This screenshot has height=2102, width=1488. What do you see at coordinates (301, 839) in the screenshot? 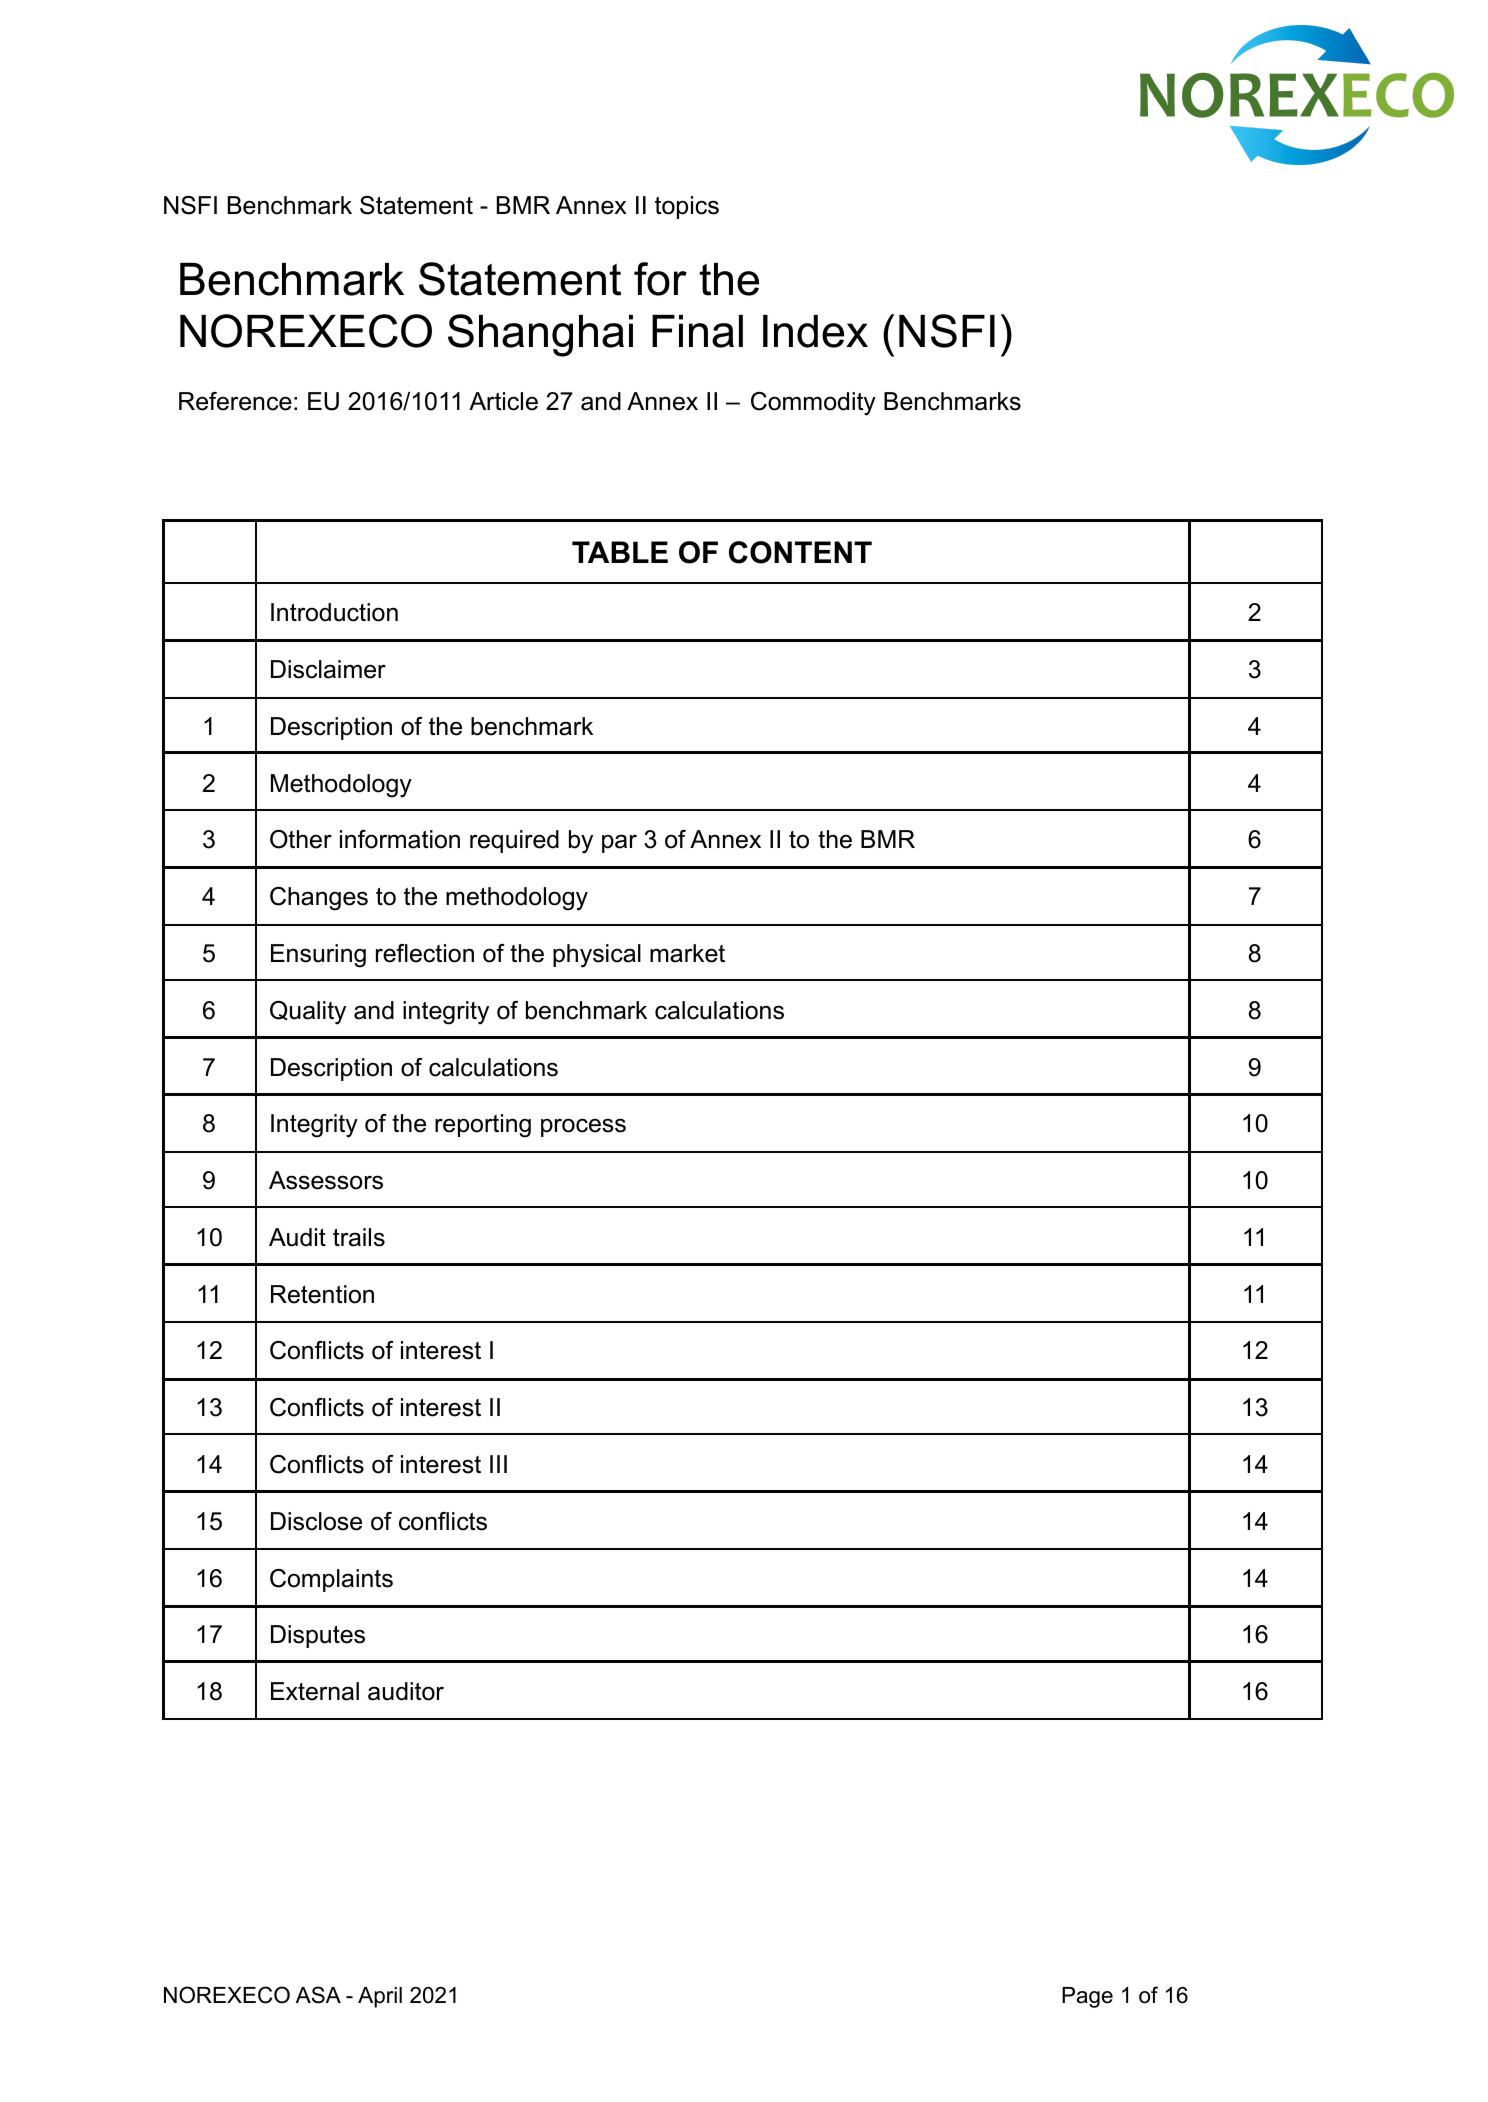
I see `Other` at bounding box center [301, 839].
